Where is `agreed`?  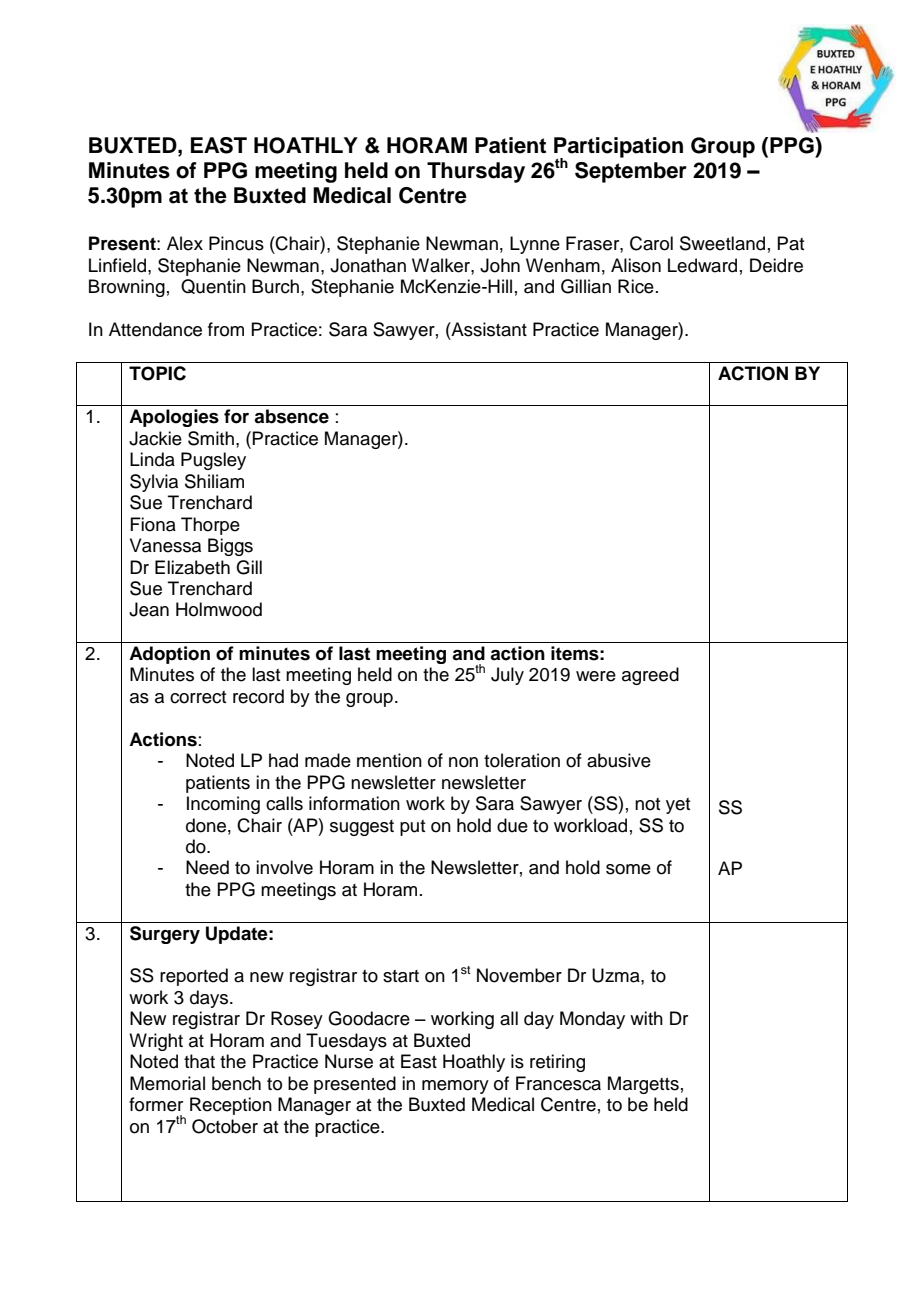 agreed is located at coordinates (650, 676).
